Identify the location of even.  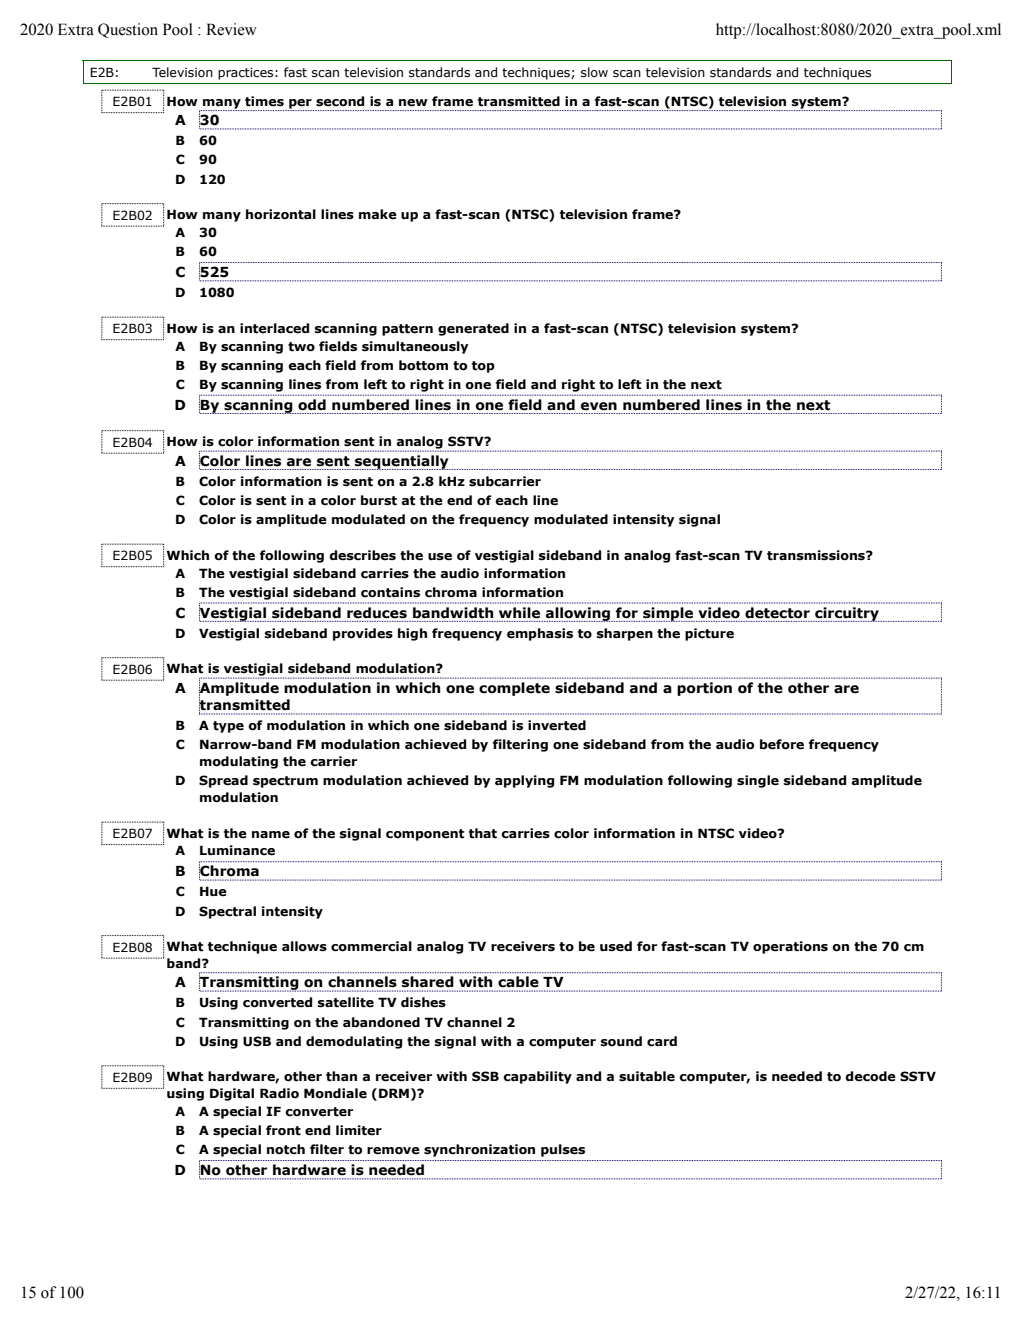
(599, 406).
